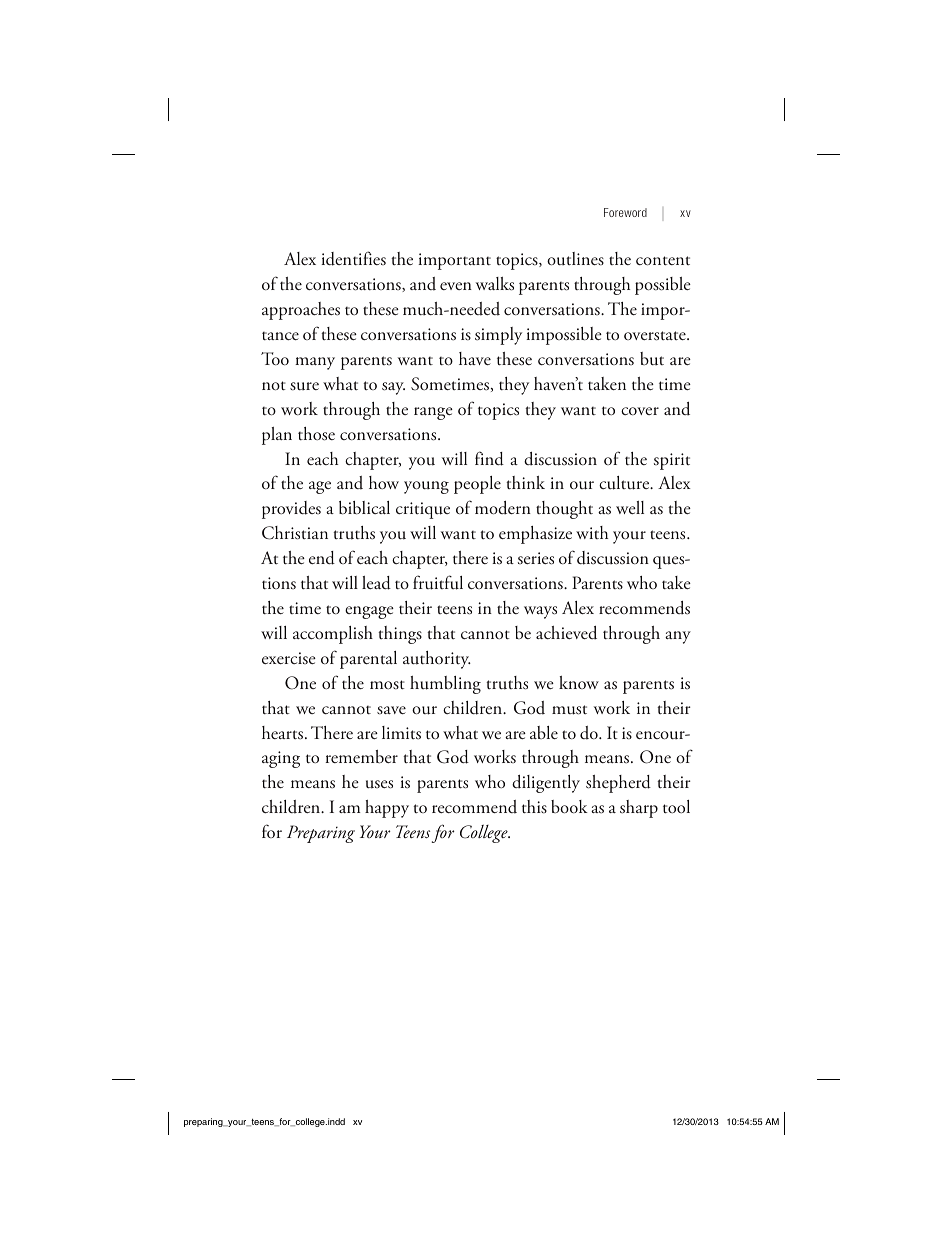 The height and width of the screenshot is (1233, 952). What do you see at coordinates (656, 336) in the screenshot?
I see `overstate` at bounding box center [656, 336].
